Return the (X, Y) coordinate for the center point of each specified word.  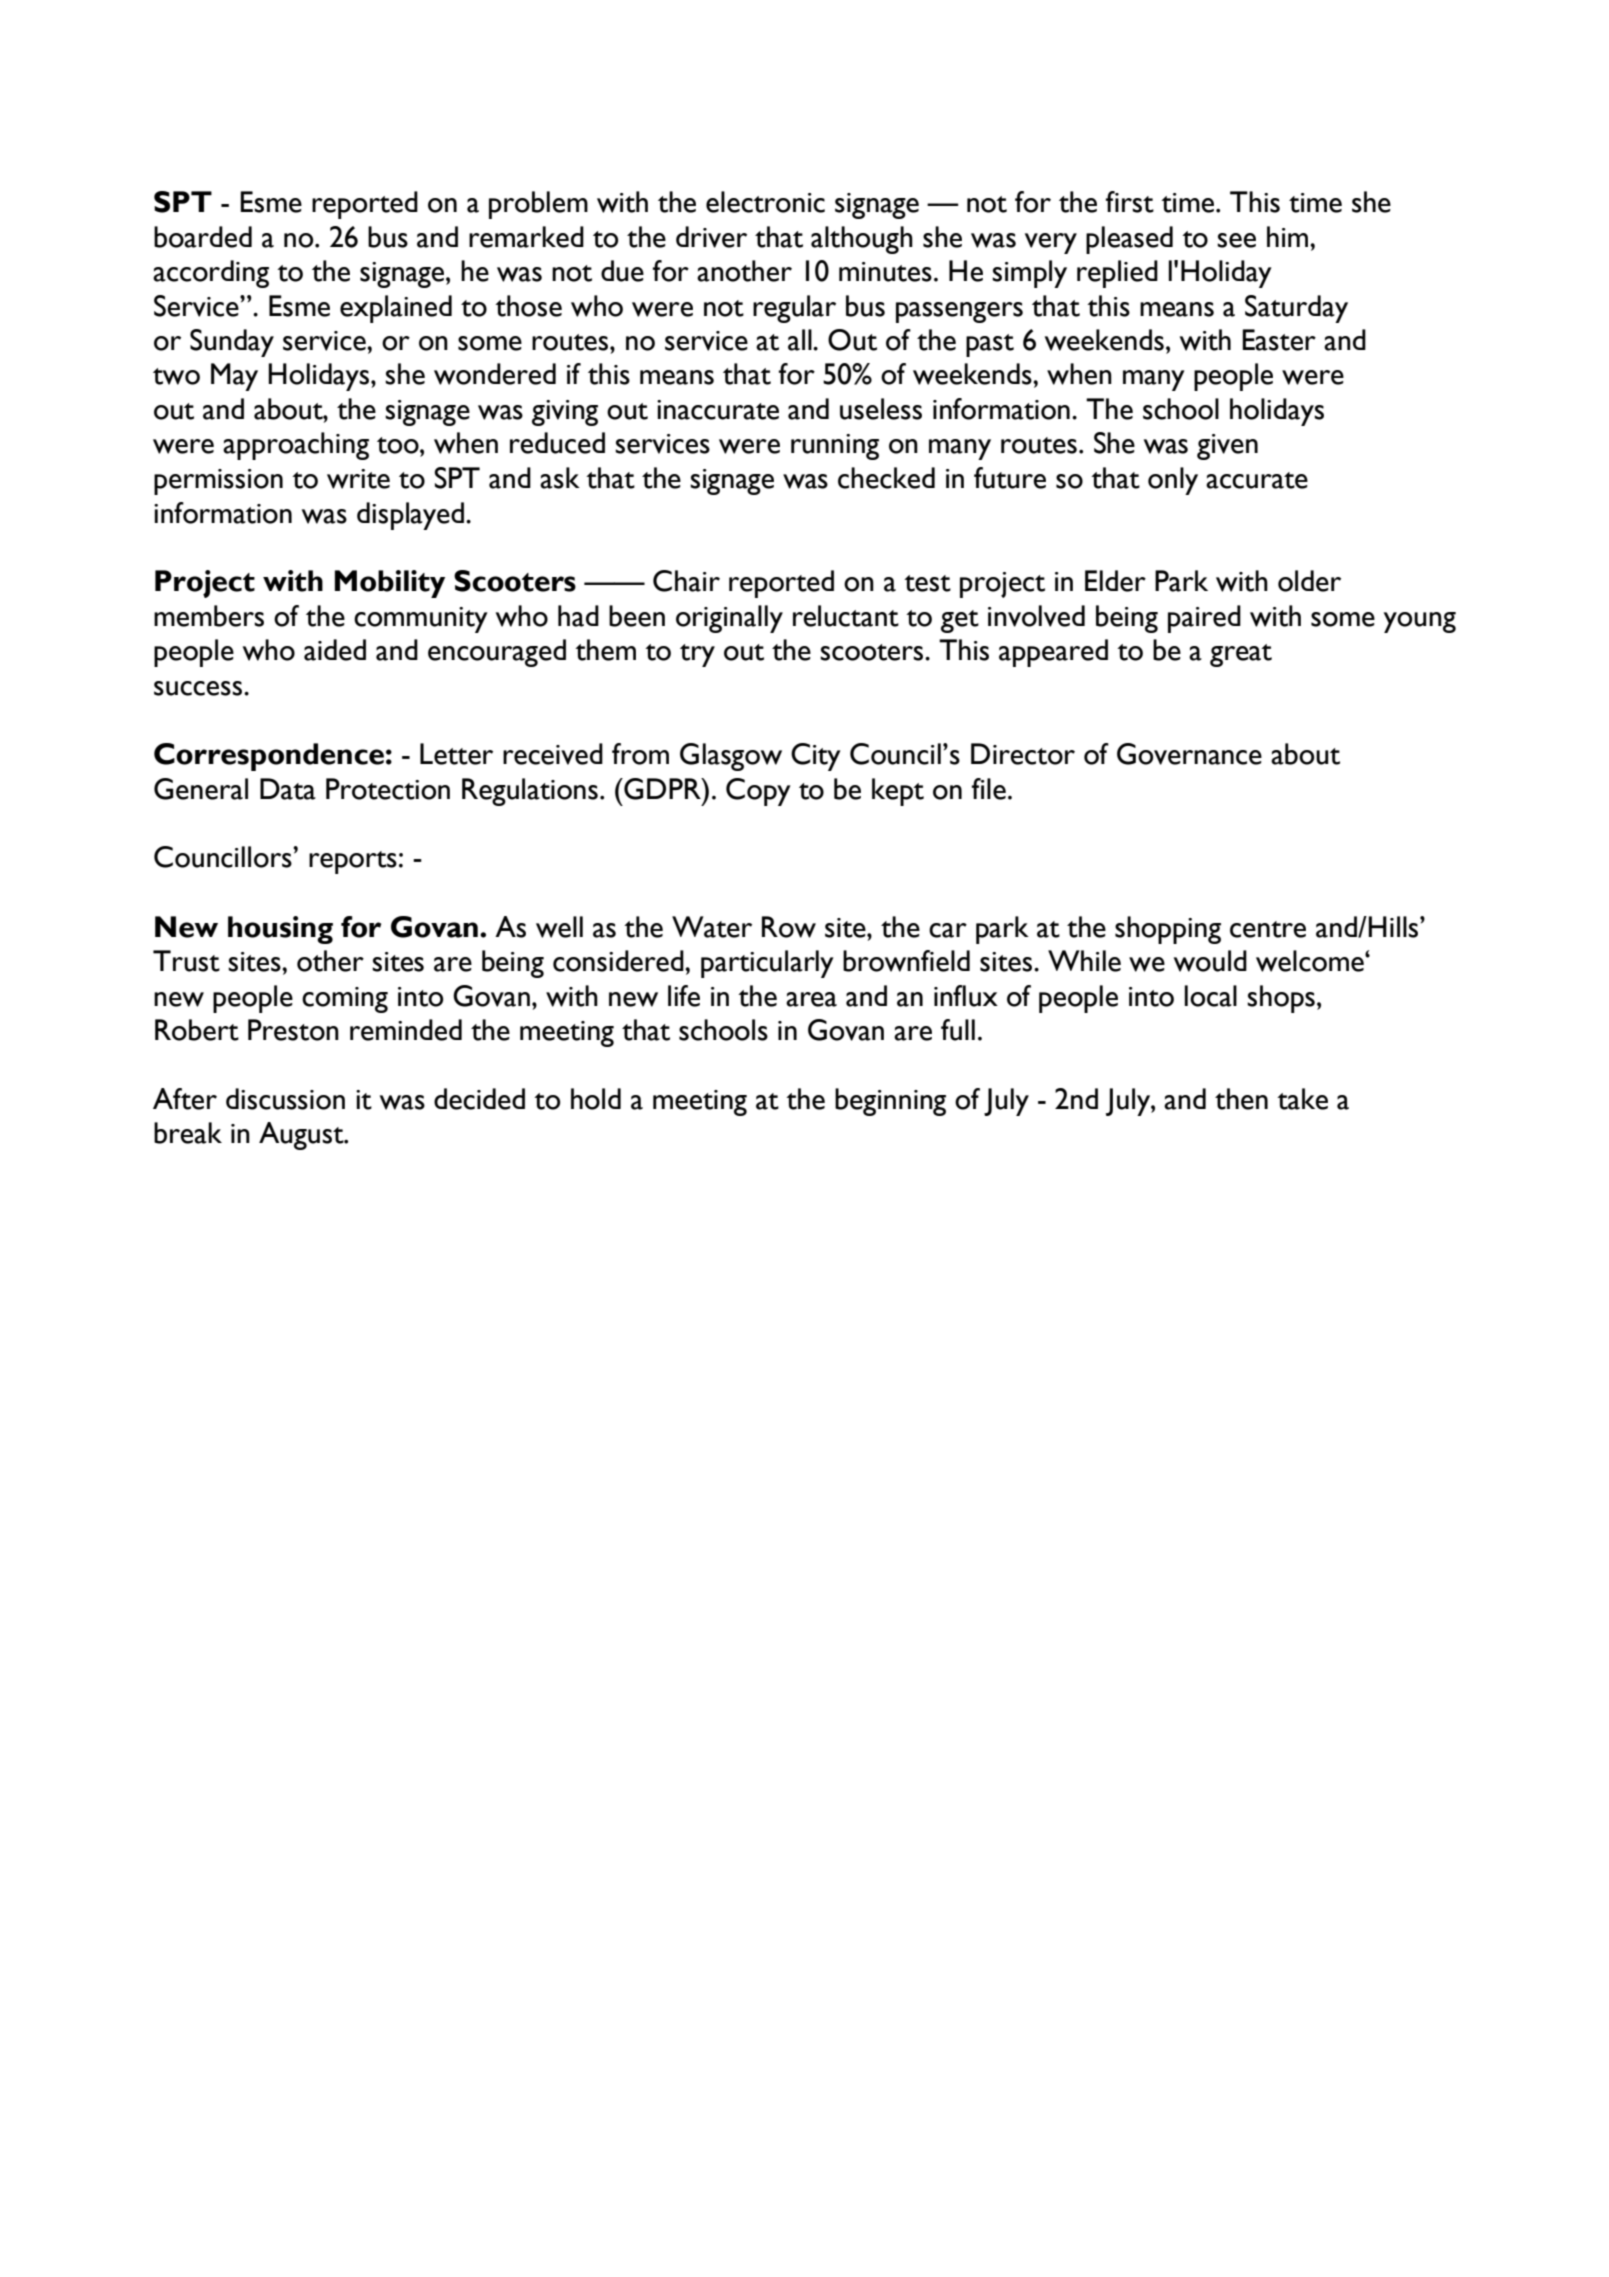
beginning (890, 1102)
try (697, 655)
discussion (285, 1099)
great (1241, 655)
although (862, 240)
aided (335, 650)
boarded (203, 237)
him (1289, 236)
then (1241, 1099)
